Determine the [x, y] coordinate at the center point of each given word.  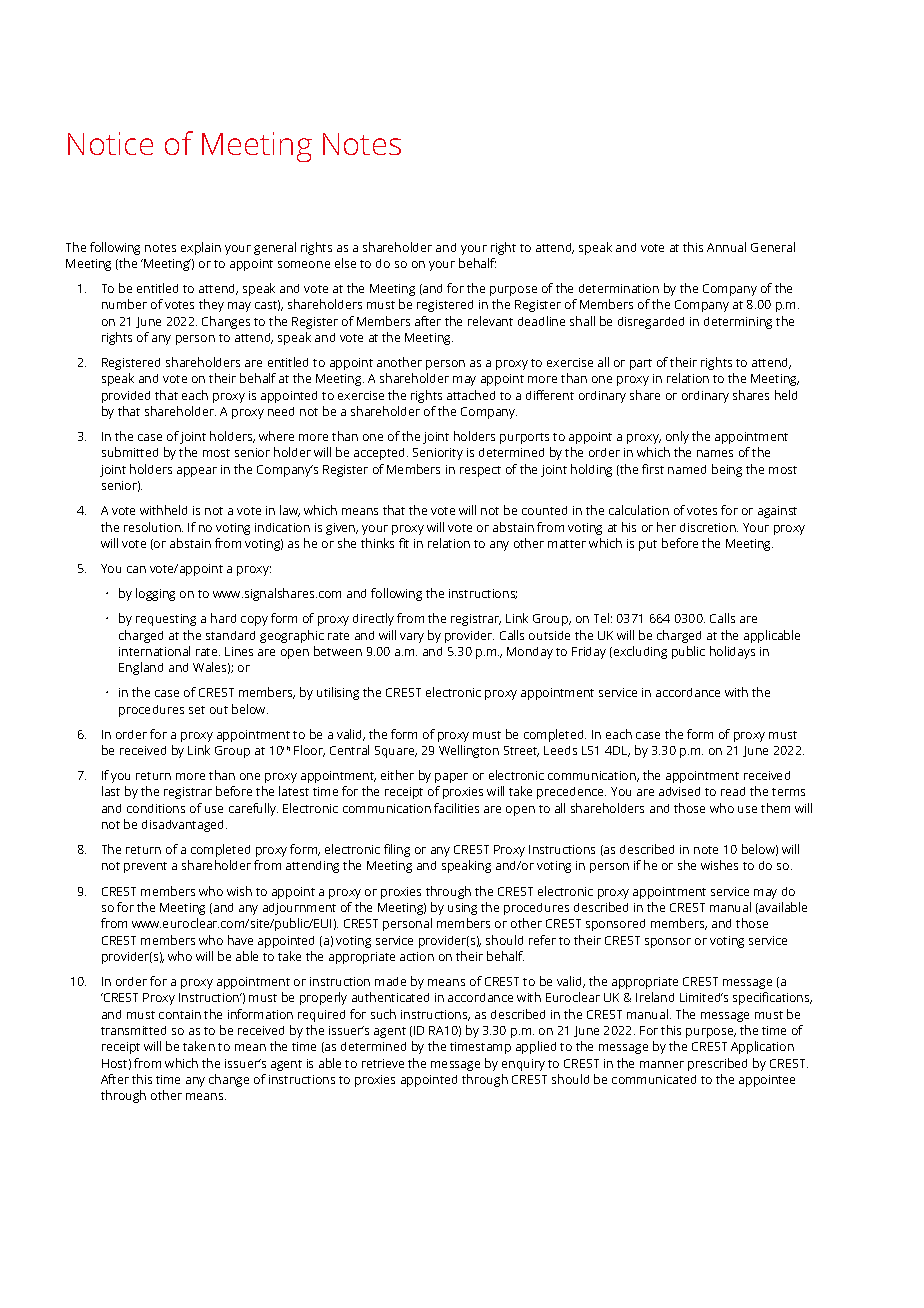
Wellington [469, 751]
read [733, 791]
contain [180, 1014]
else [345, 263]
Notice [110, 143]
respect [480, 471]
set [197, 710]
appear [197, 472]
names [715, 453]
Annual [726, 247]
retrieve [383, 1063]
